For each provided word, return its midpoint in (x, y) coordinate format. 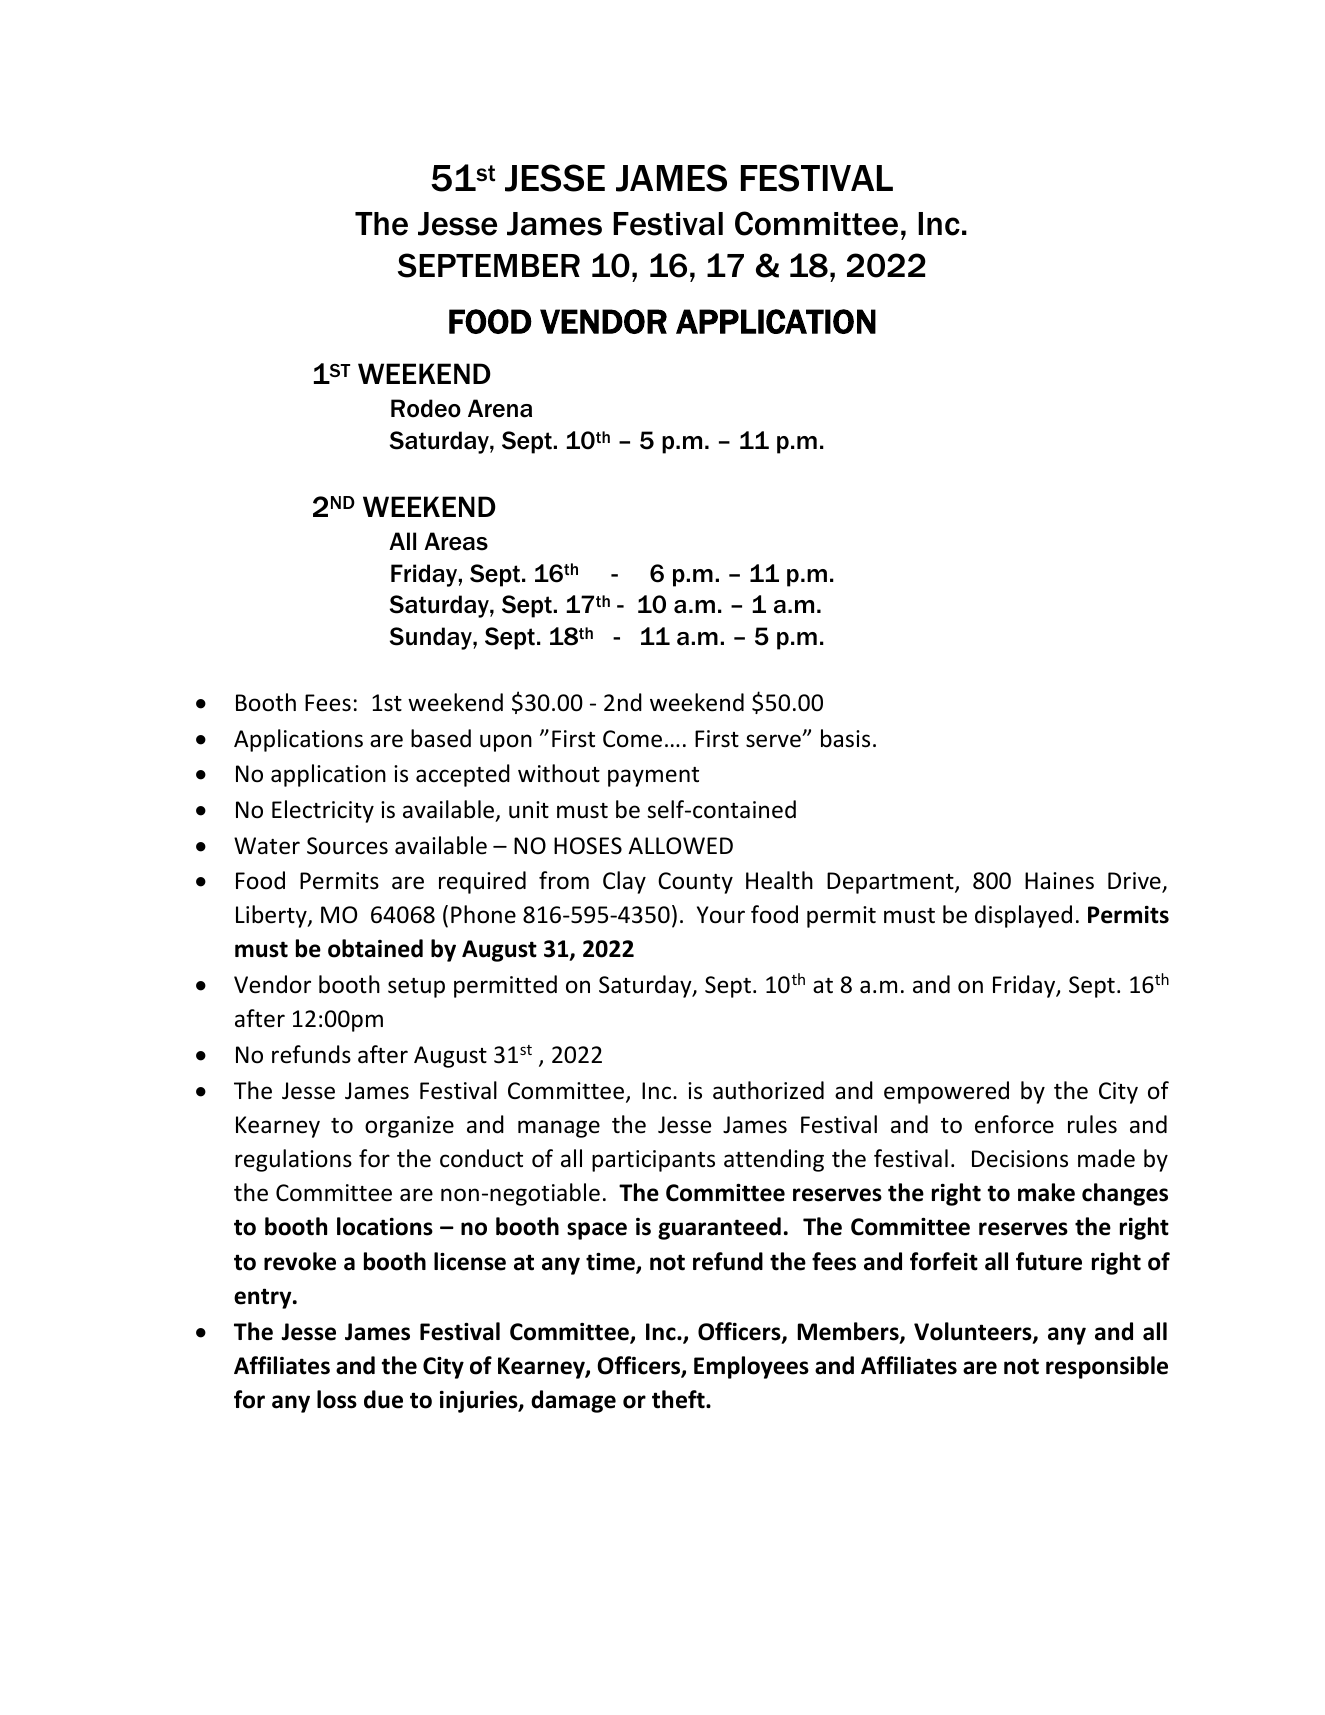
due (383, 1399)
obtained (375, 948)
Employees (751, 1367)
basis (845, 738)
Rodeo (426, 408)
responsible (1107, 1367)
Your (721, 915)
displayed (1023, 916)
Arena (500, 408)
